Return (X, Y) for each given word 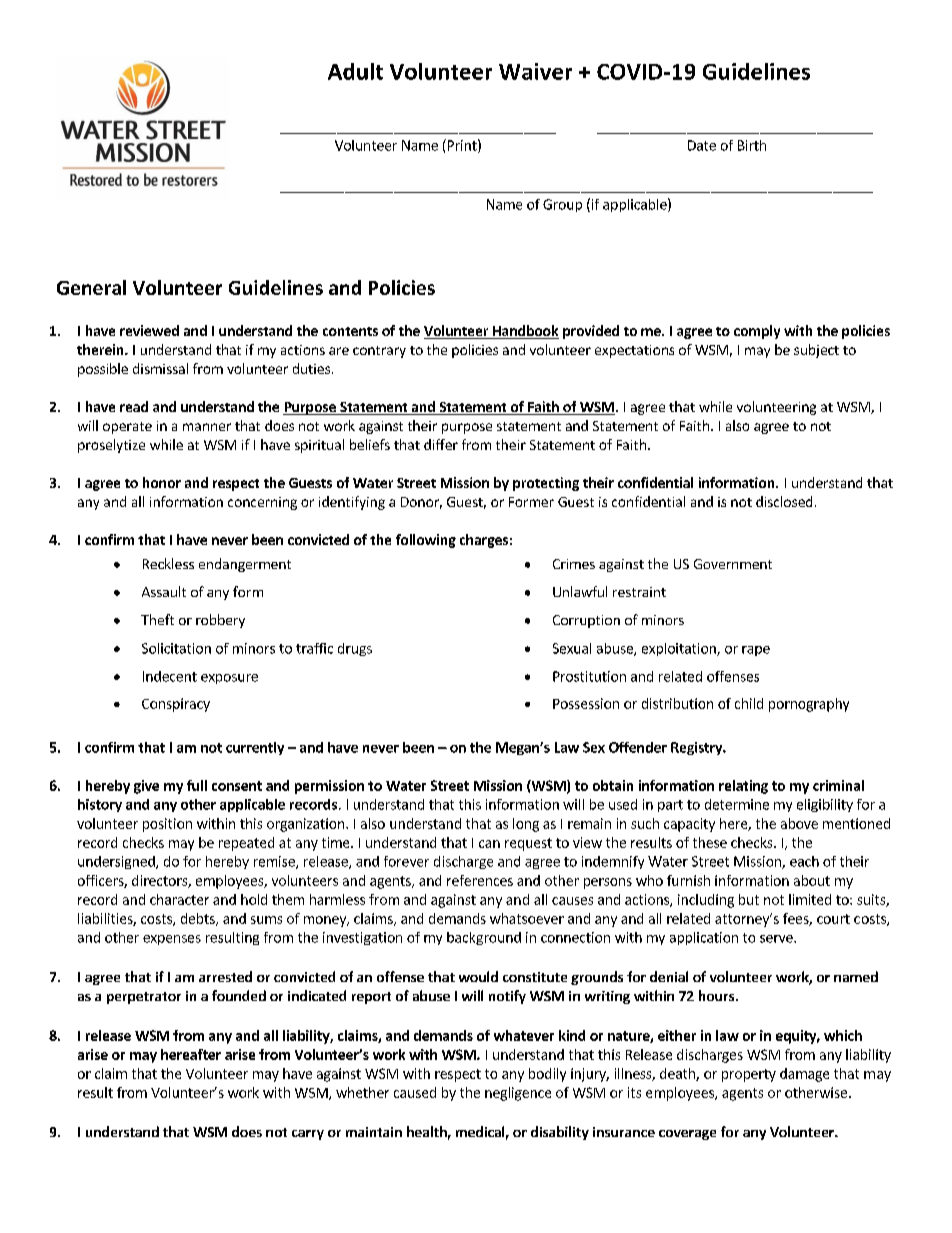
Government (733, 564)
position (167, 825)
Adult (355, 71)
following (426, 541)
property (749, 1075)
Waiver (535, 71)
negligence (518, 1094)
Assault (164, 591)
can (489, 844)
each (804, 861)
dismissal (160, 368)
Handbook (524, 332)
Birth (752, 145)
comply (757, 332)
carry (308, 1135)
